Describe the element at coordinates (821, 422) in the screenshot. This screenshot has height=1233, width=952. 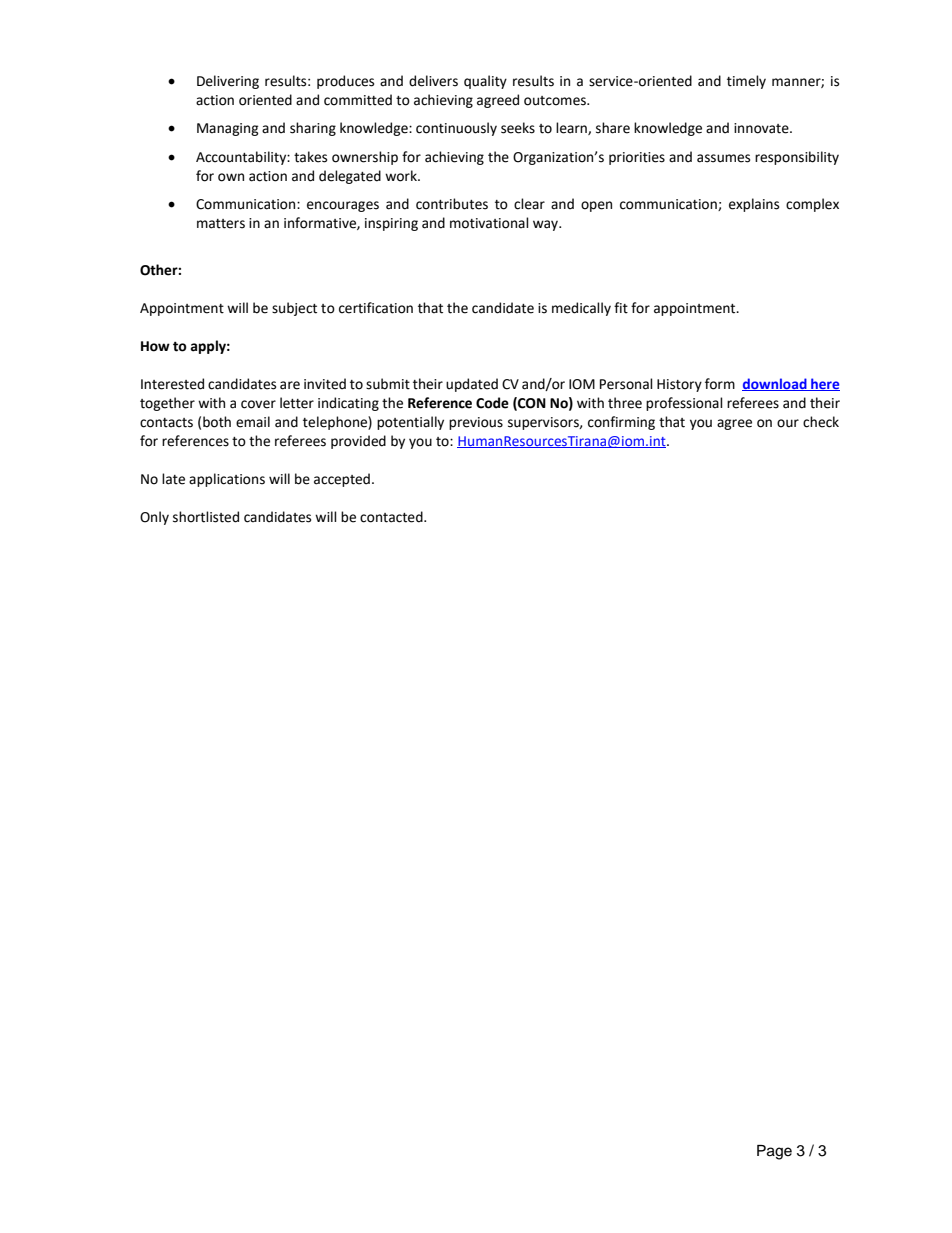
I see `check` at that location.
